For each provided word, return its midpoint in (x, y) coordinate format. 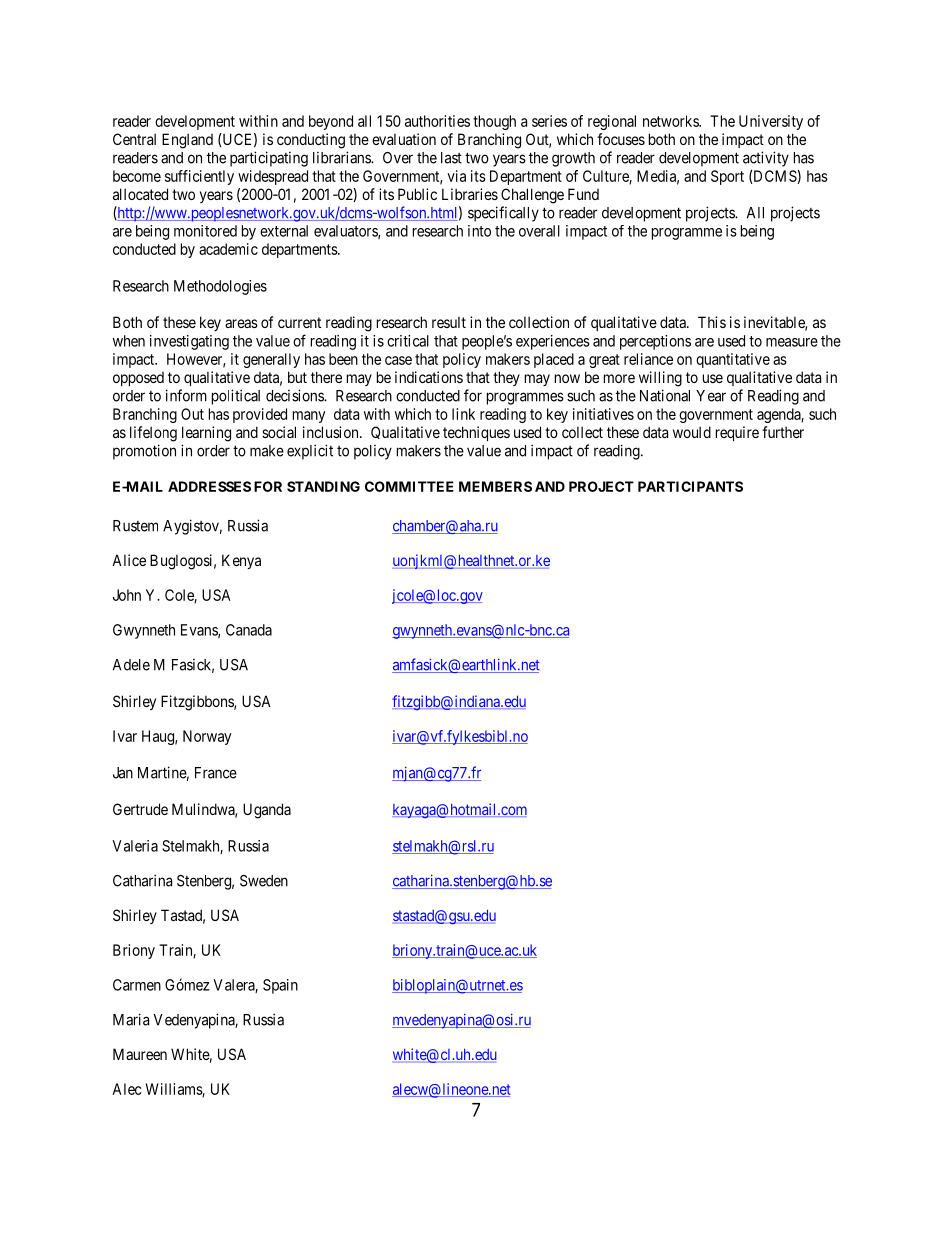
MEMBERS (495, 486)
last (451, 158)
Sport (727, 177)
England (187, 141)
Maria (131, 1019)
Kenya (241, 561)
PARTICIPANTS (690, 486)
